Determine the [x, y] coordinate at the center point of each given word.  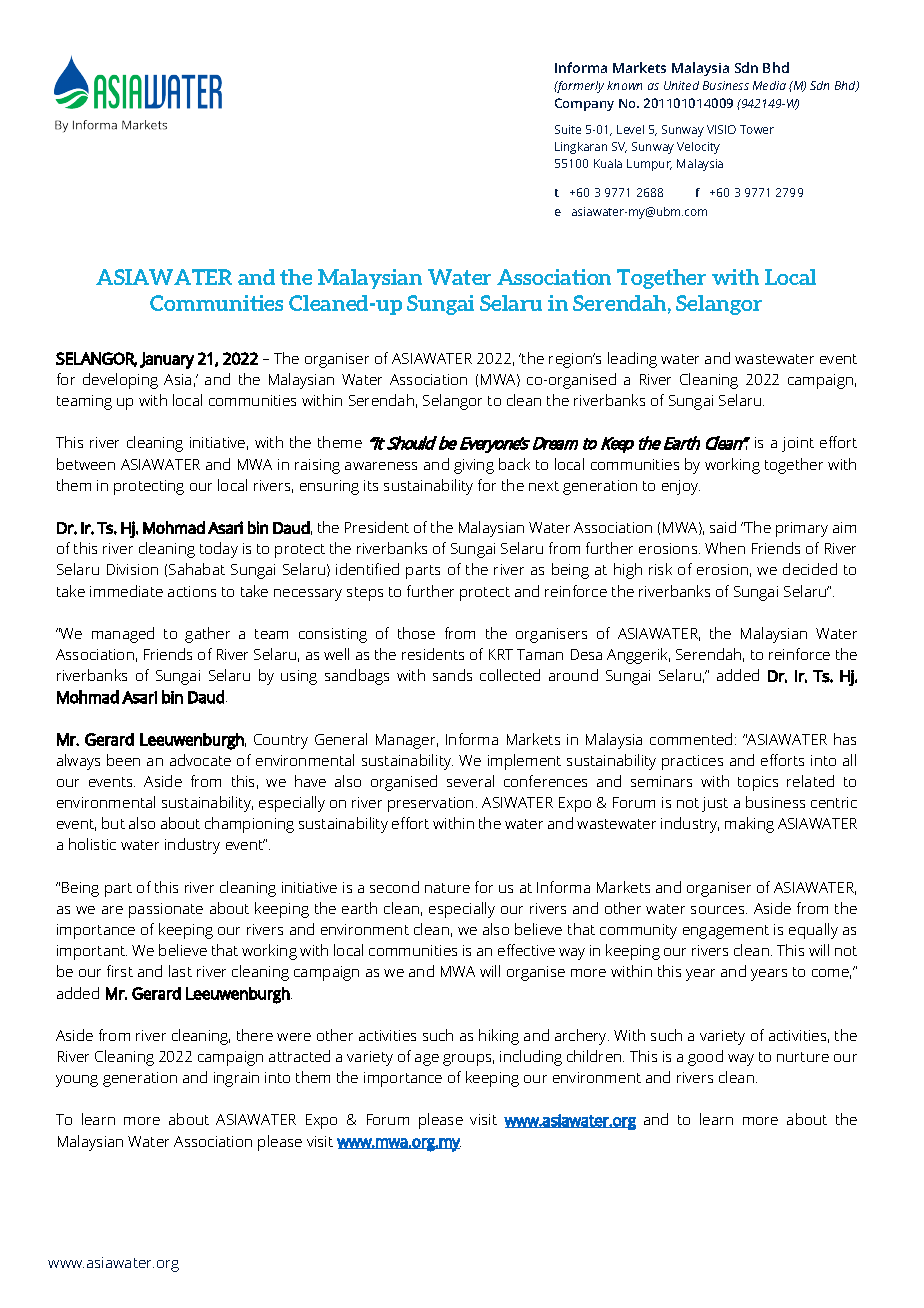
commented [691, 739]
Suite [568, 129]
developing [120, 381]
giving [474, 466]
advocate [200, 760]
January [167, 360]
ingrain [236, 1079]
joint [798, 444]
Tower [757, 129]
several [470, 781]
